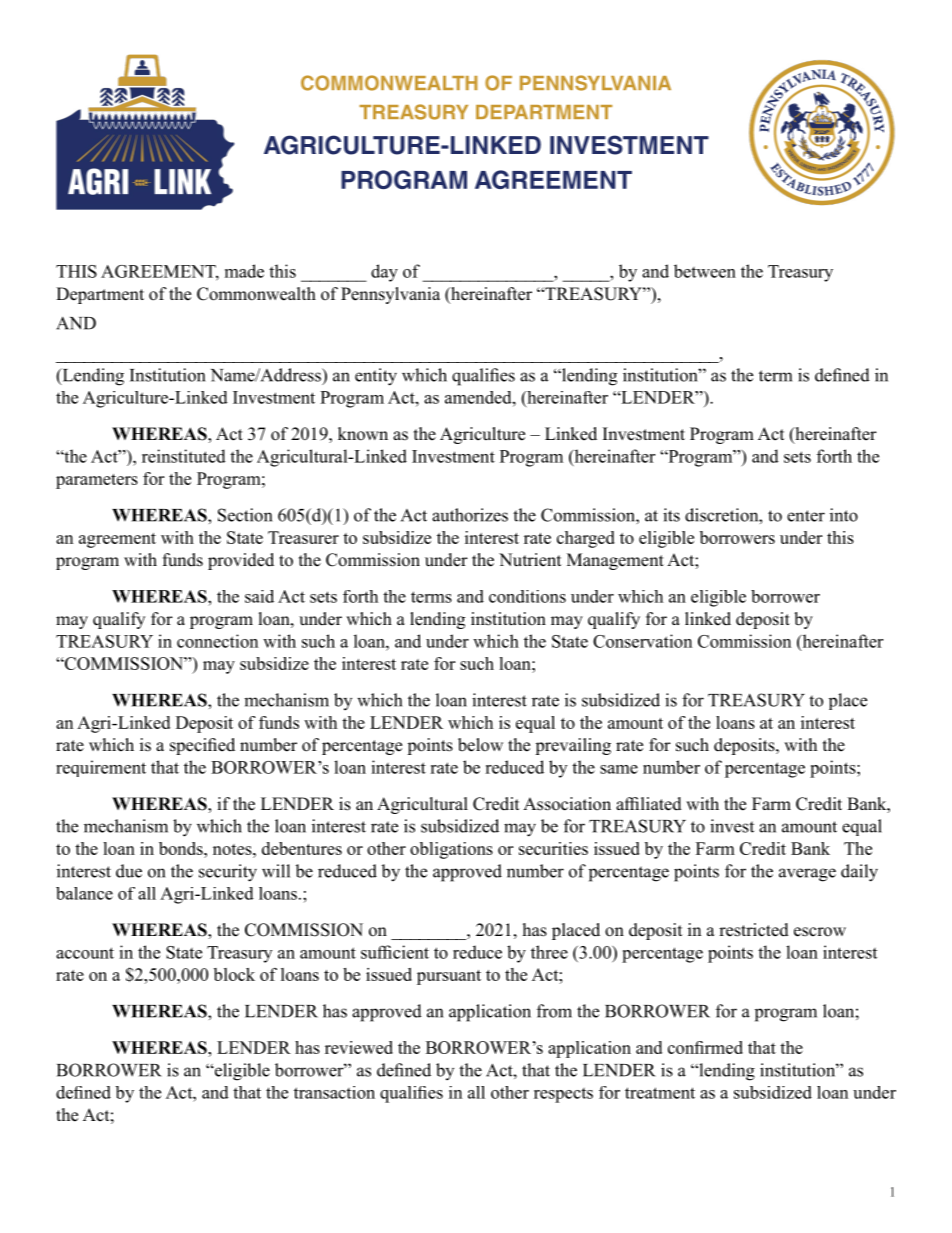 The image size is (952, 1233). I want to click on transaction, so click(334, 1092).
